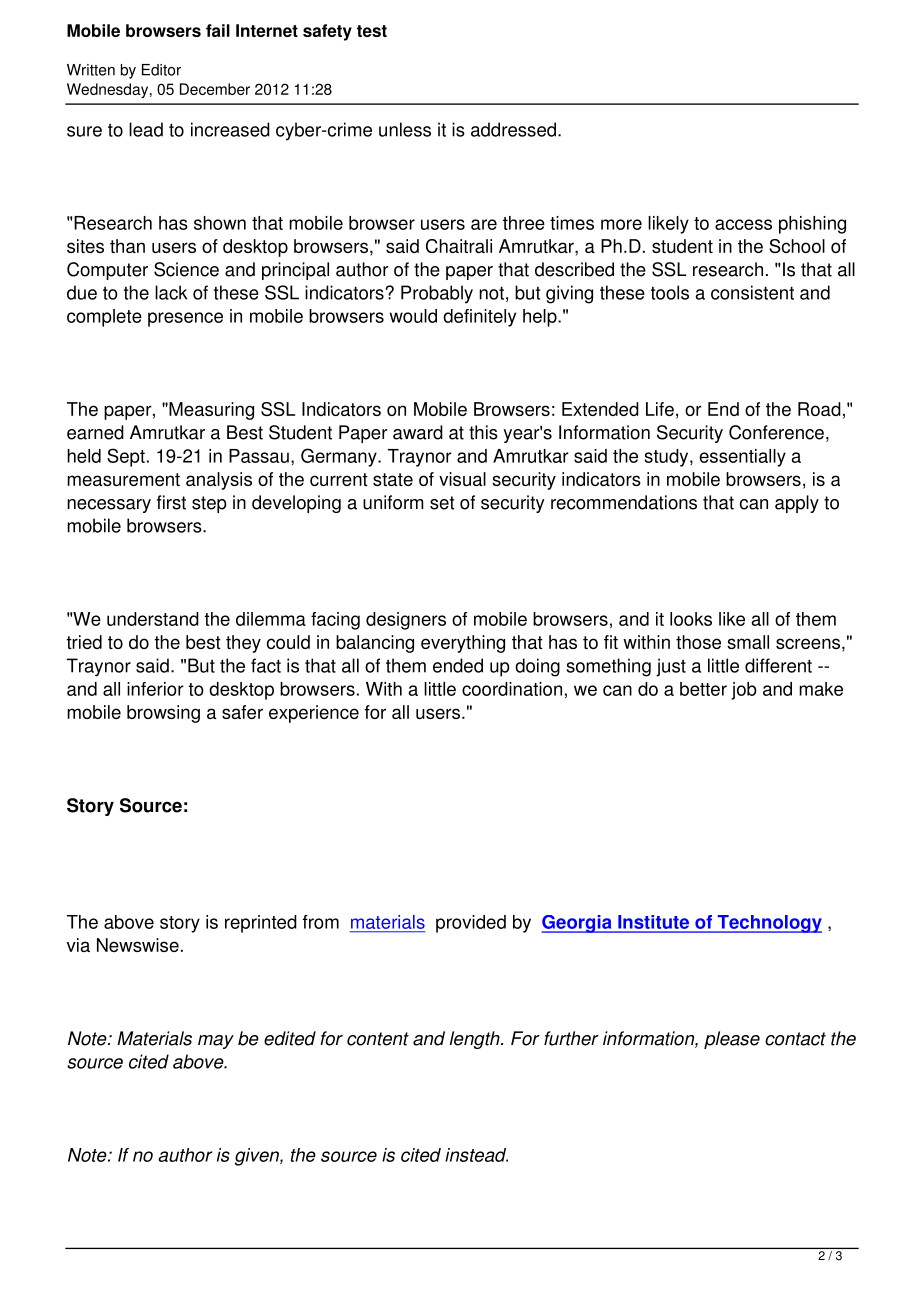  What do you see at coordinates (743, 224) in the screenshot?
I see `access` at bounding box center [743, 224].
